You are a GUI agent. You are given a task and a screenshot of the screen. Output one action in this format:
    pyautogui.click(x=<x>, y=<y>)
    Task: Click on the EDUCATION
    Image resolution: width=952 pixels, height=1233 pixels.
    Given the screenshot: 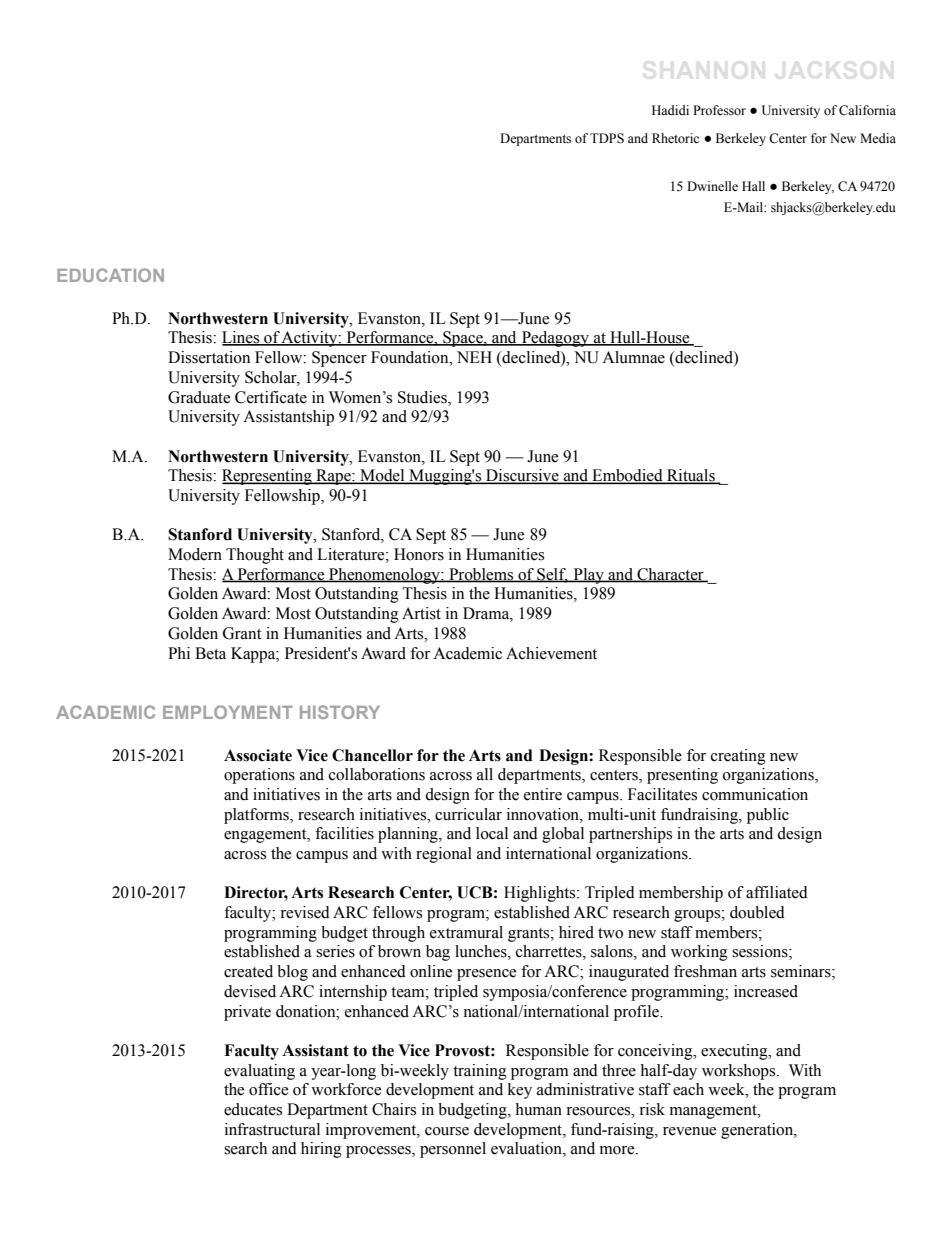 What is the action you would take?
    pyautogui.click(x=110, y=275)
